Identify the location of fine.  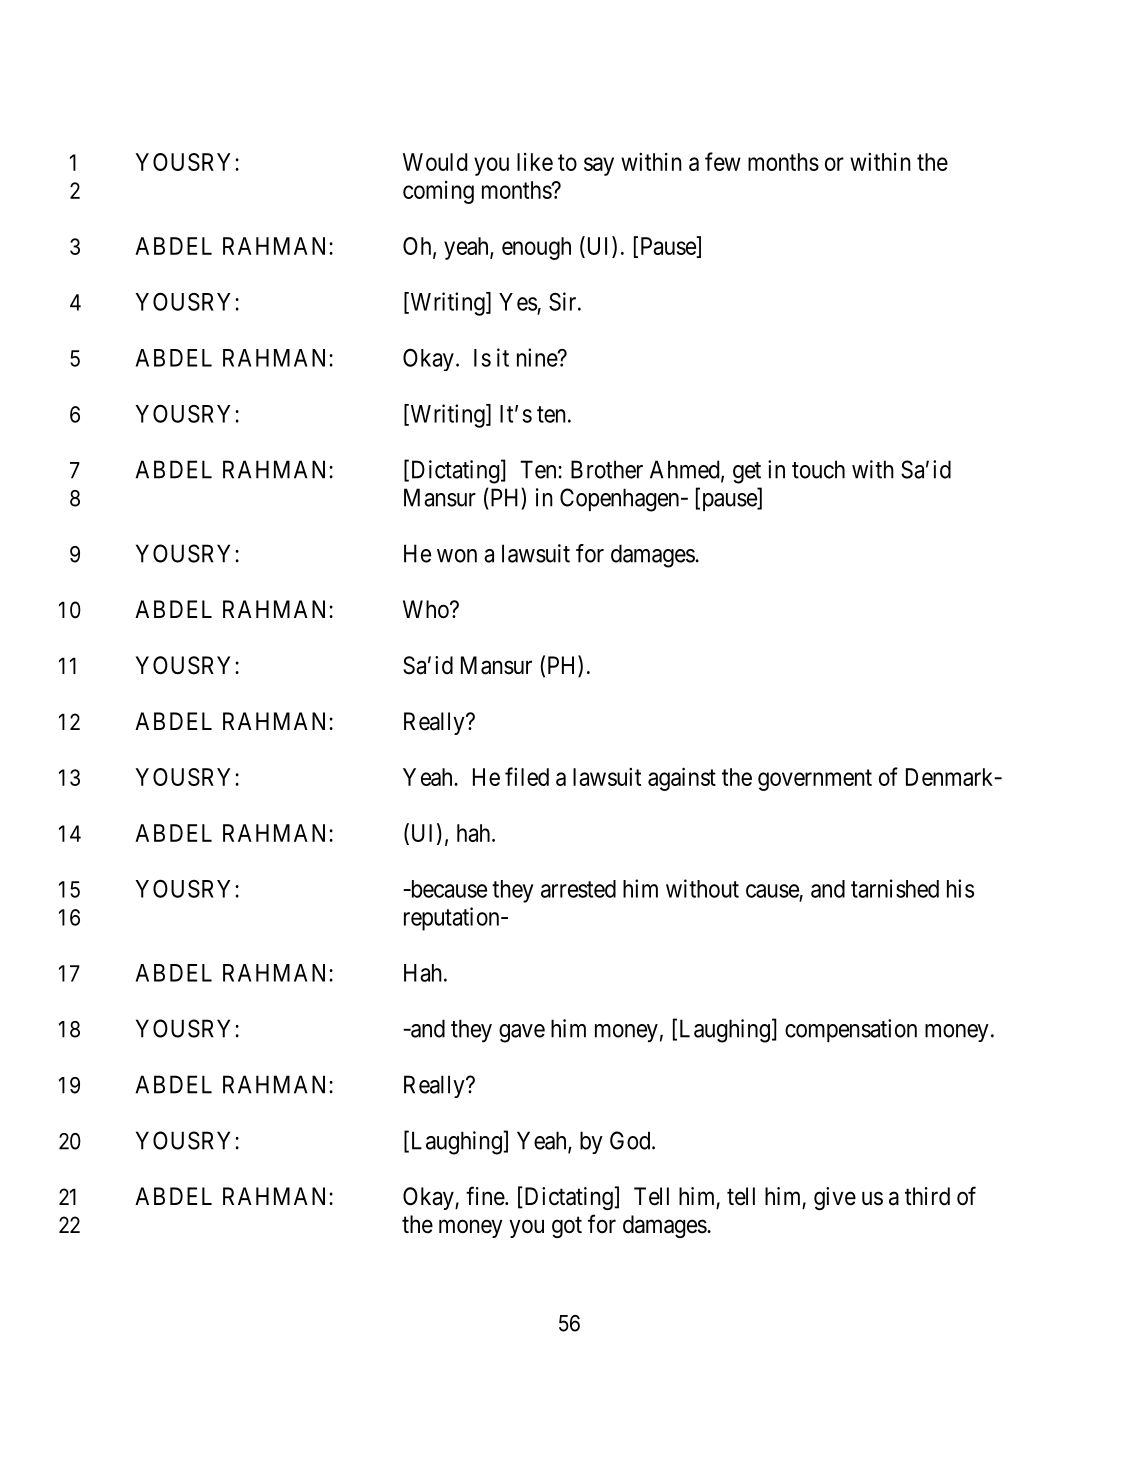
(486, 1196).
